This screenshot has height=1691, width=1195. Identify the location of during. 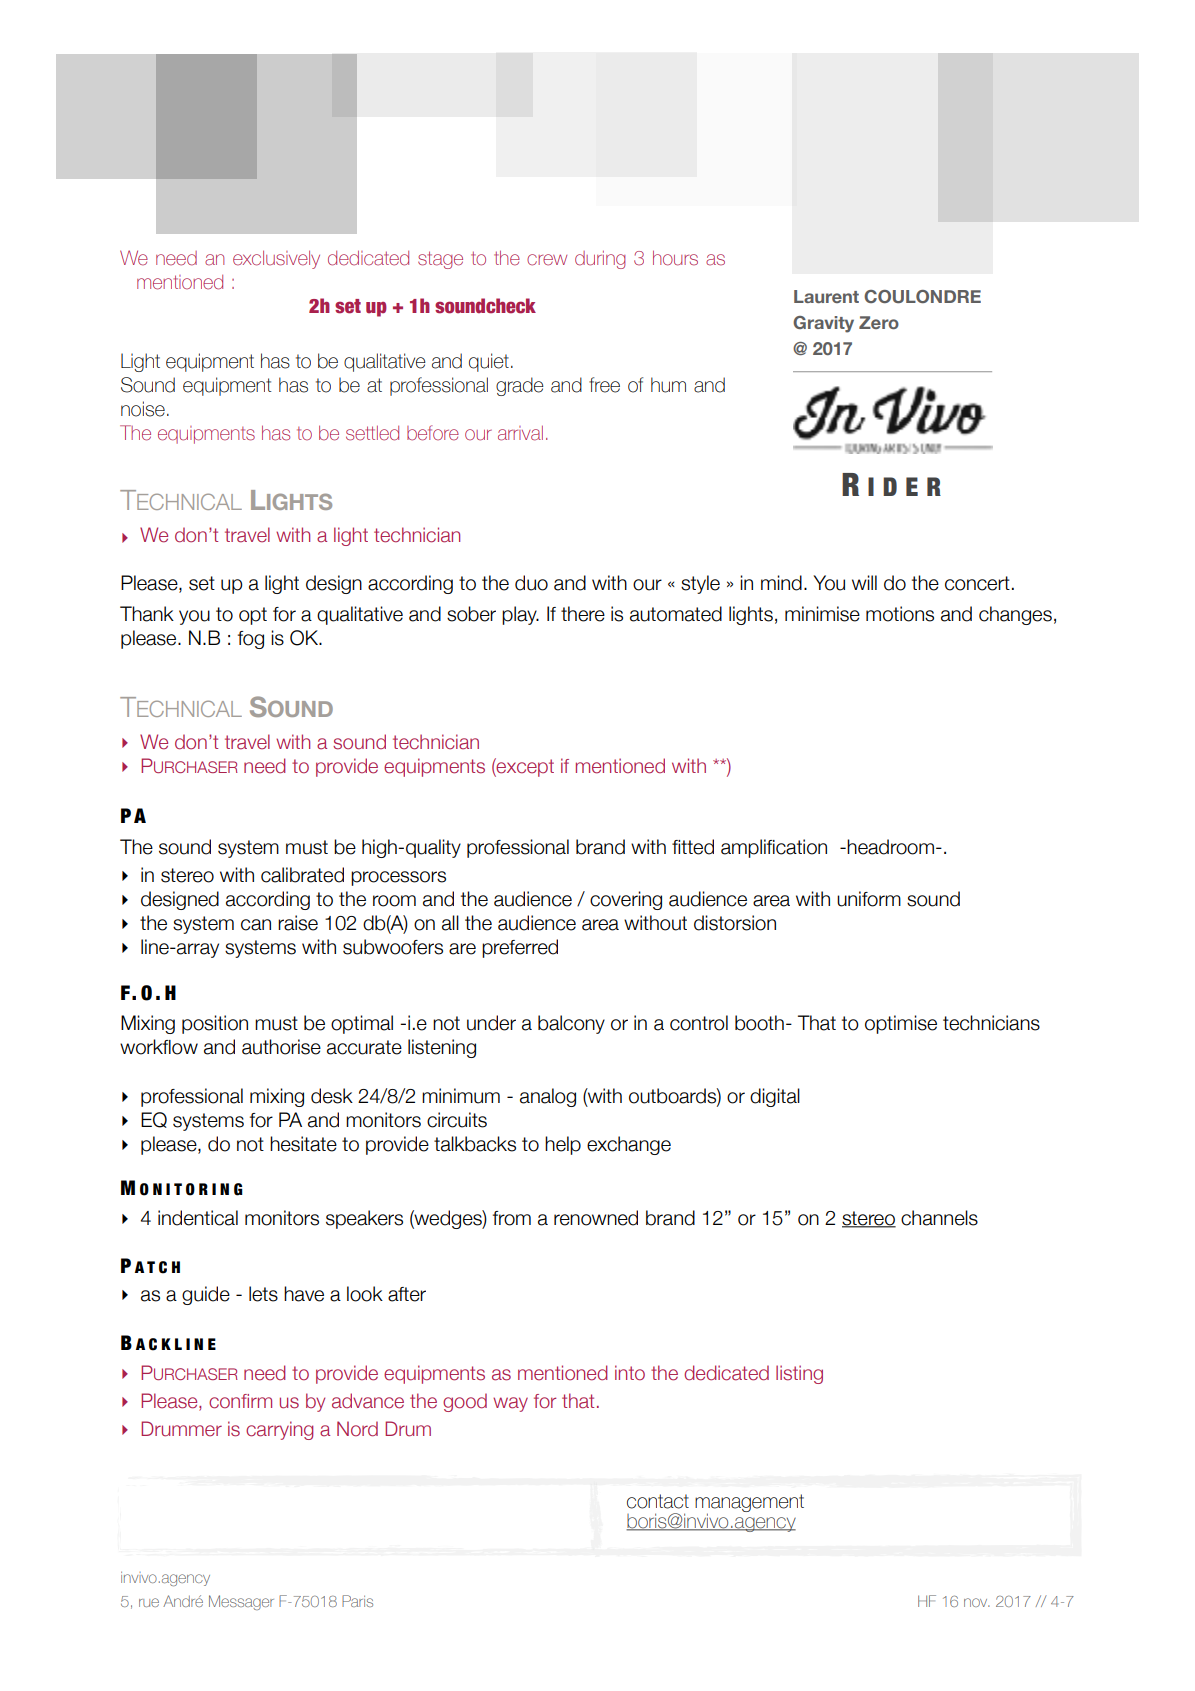
(600, 260).
